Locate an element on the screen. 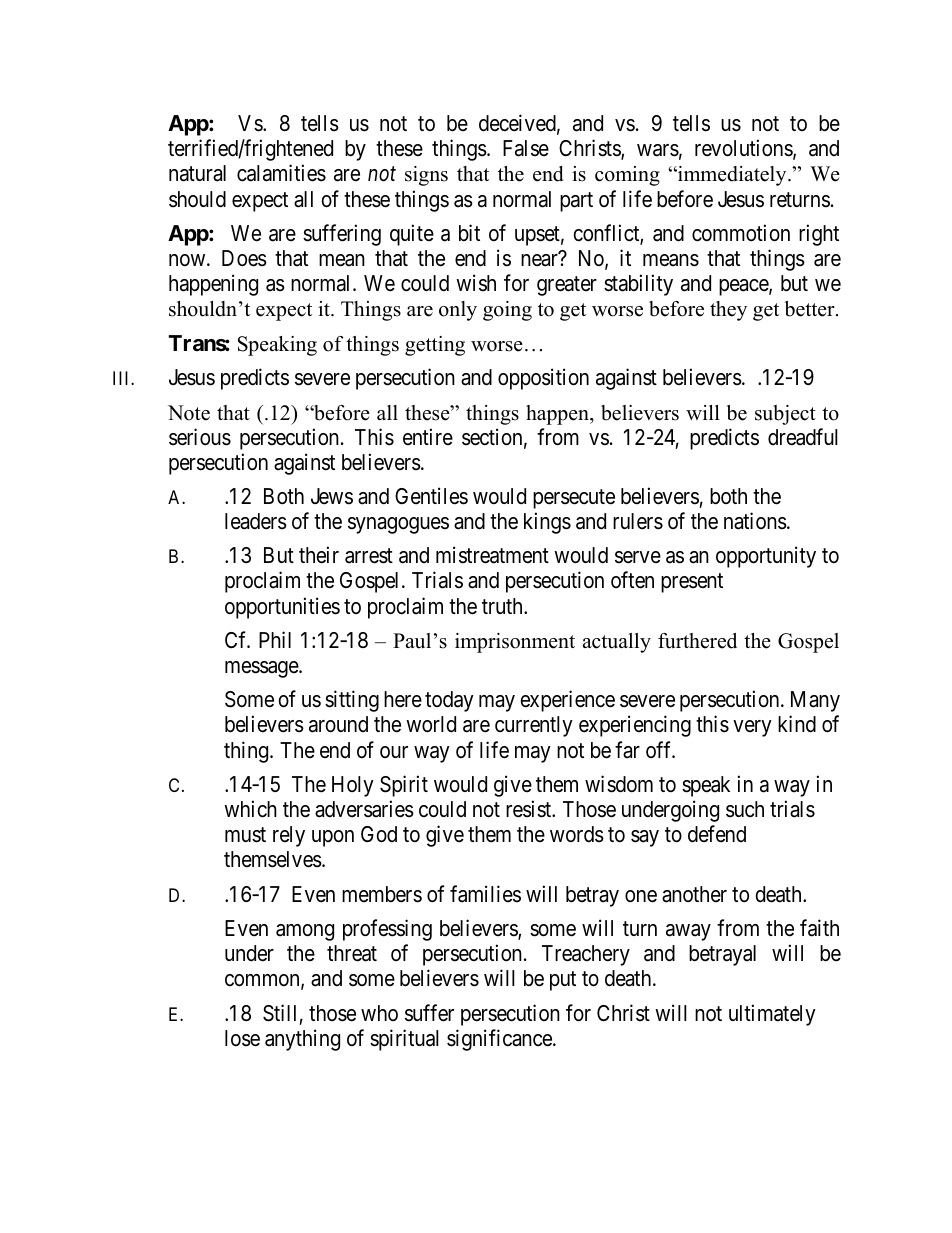  message is located at coordinates (262, 669).
